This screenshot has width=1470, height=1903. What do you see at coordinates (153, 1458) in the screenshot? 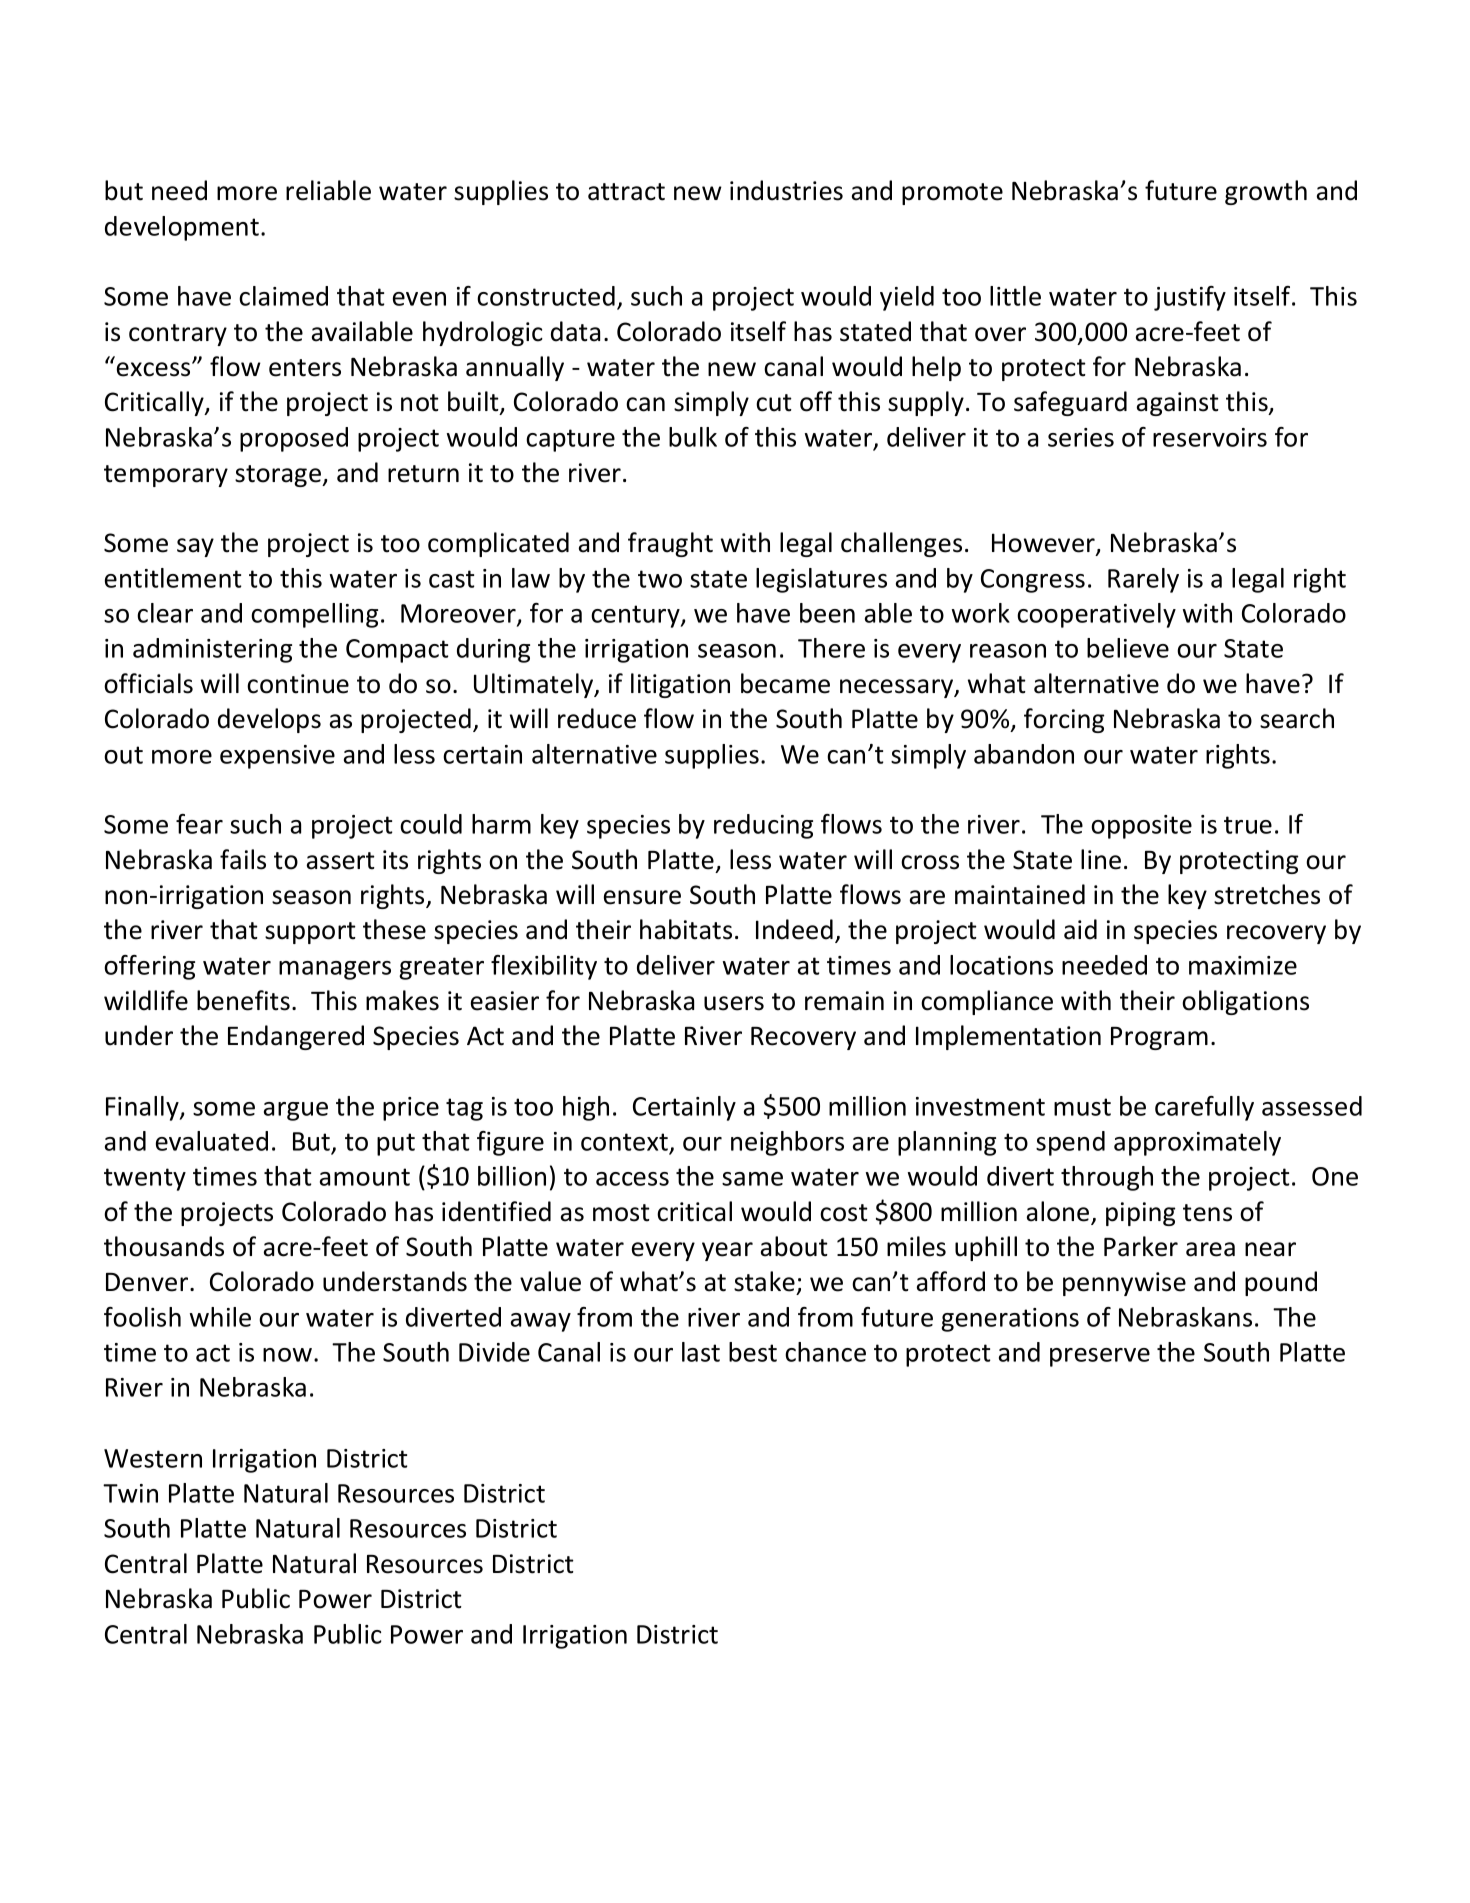
I see `Western` at bounding box center [153, 1458].
